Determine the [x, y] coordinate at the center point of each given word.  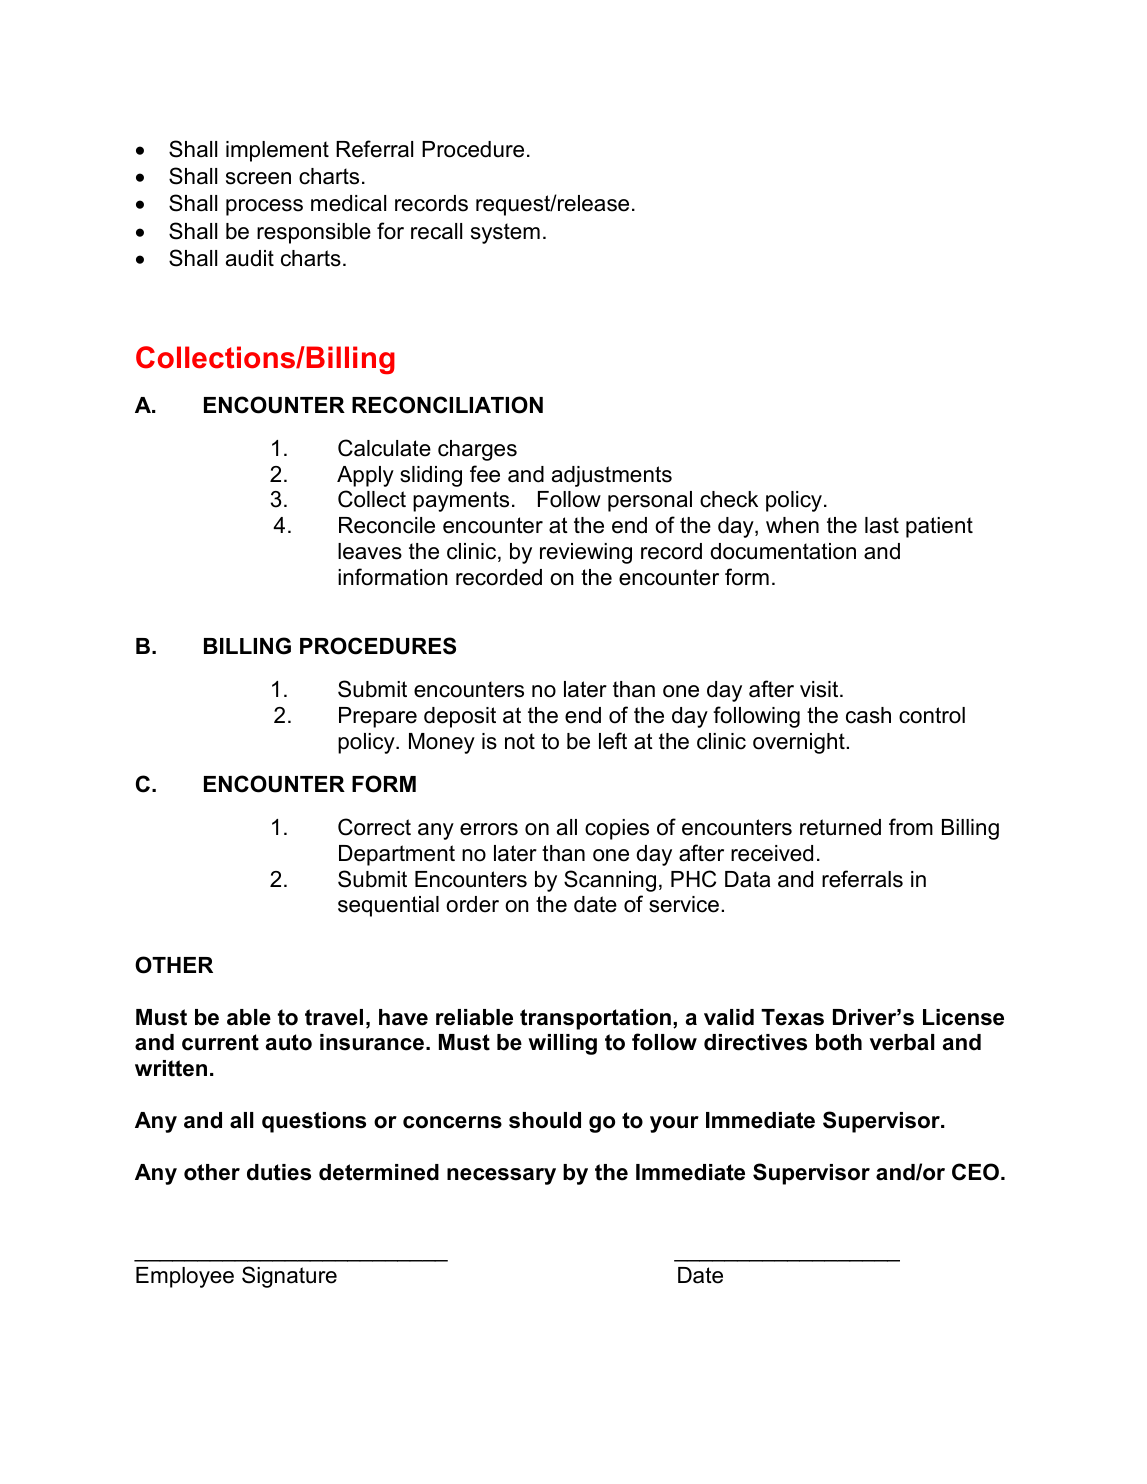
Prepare [378, 717]
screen [258, 178]
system [505, 233]
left [613, 741]
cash [868, 715]
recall [436, 231]
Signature [289, 1277]
